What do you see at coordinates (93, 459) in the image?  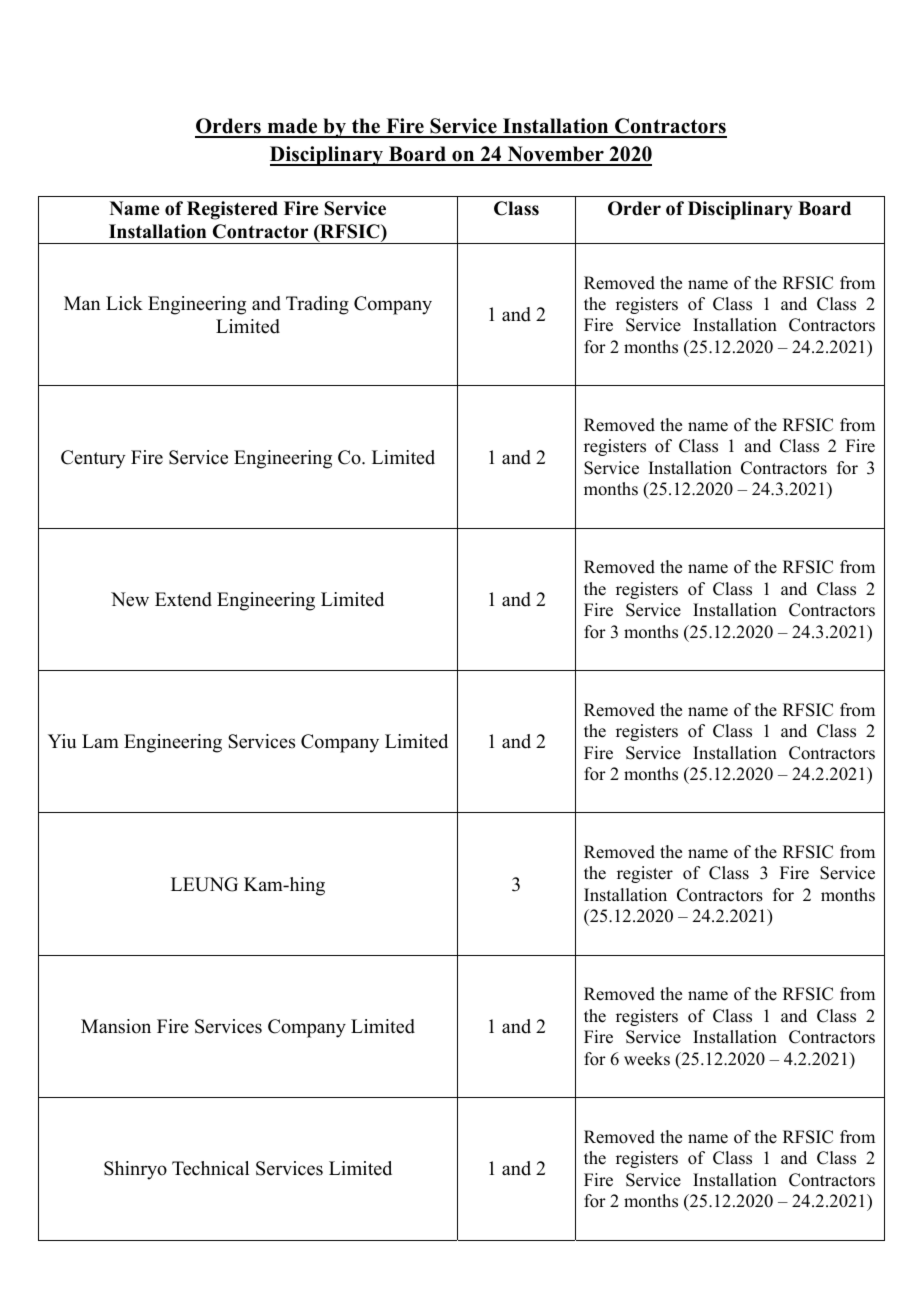 I see `Century` at bounding box center [93, 459].
